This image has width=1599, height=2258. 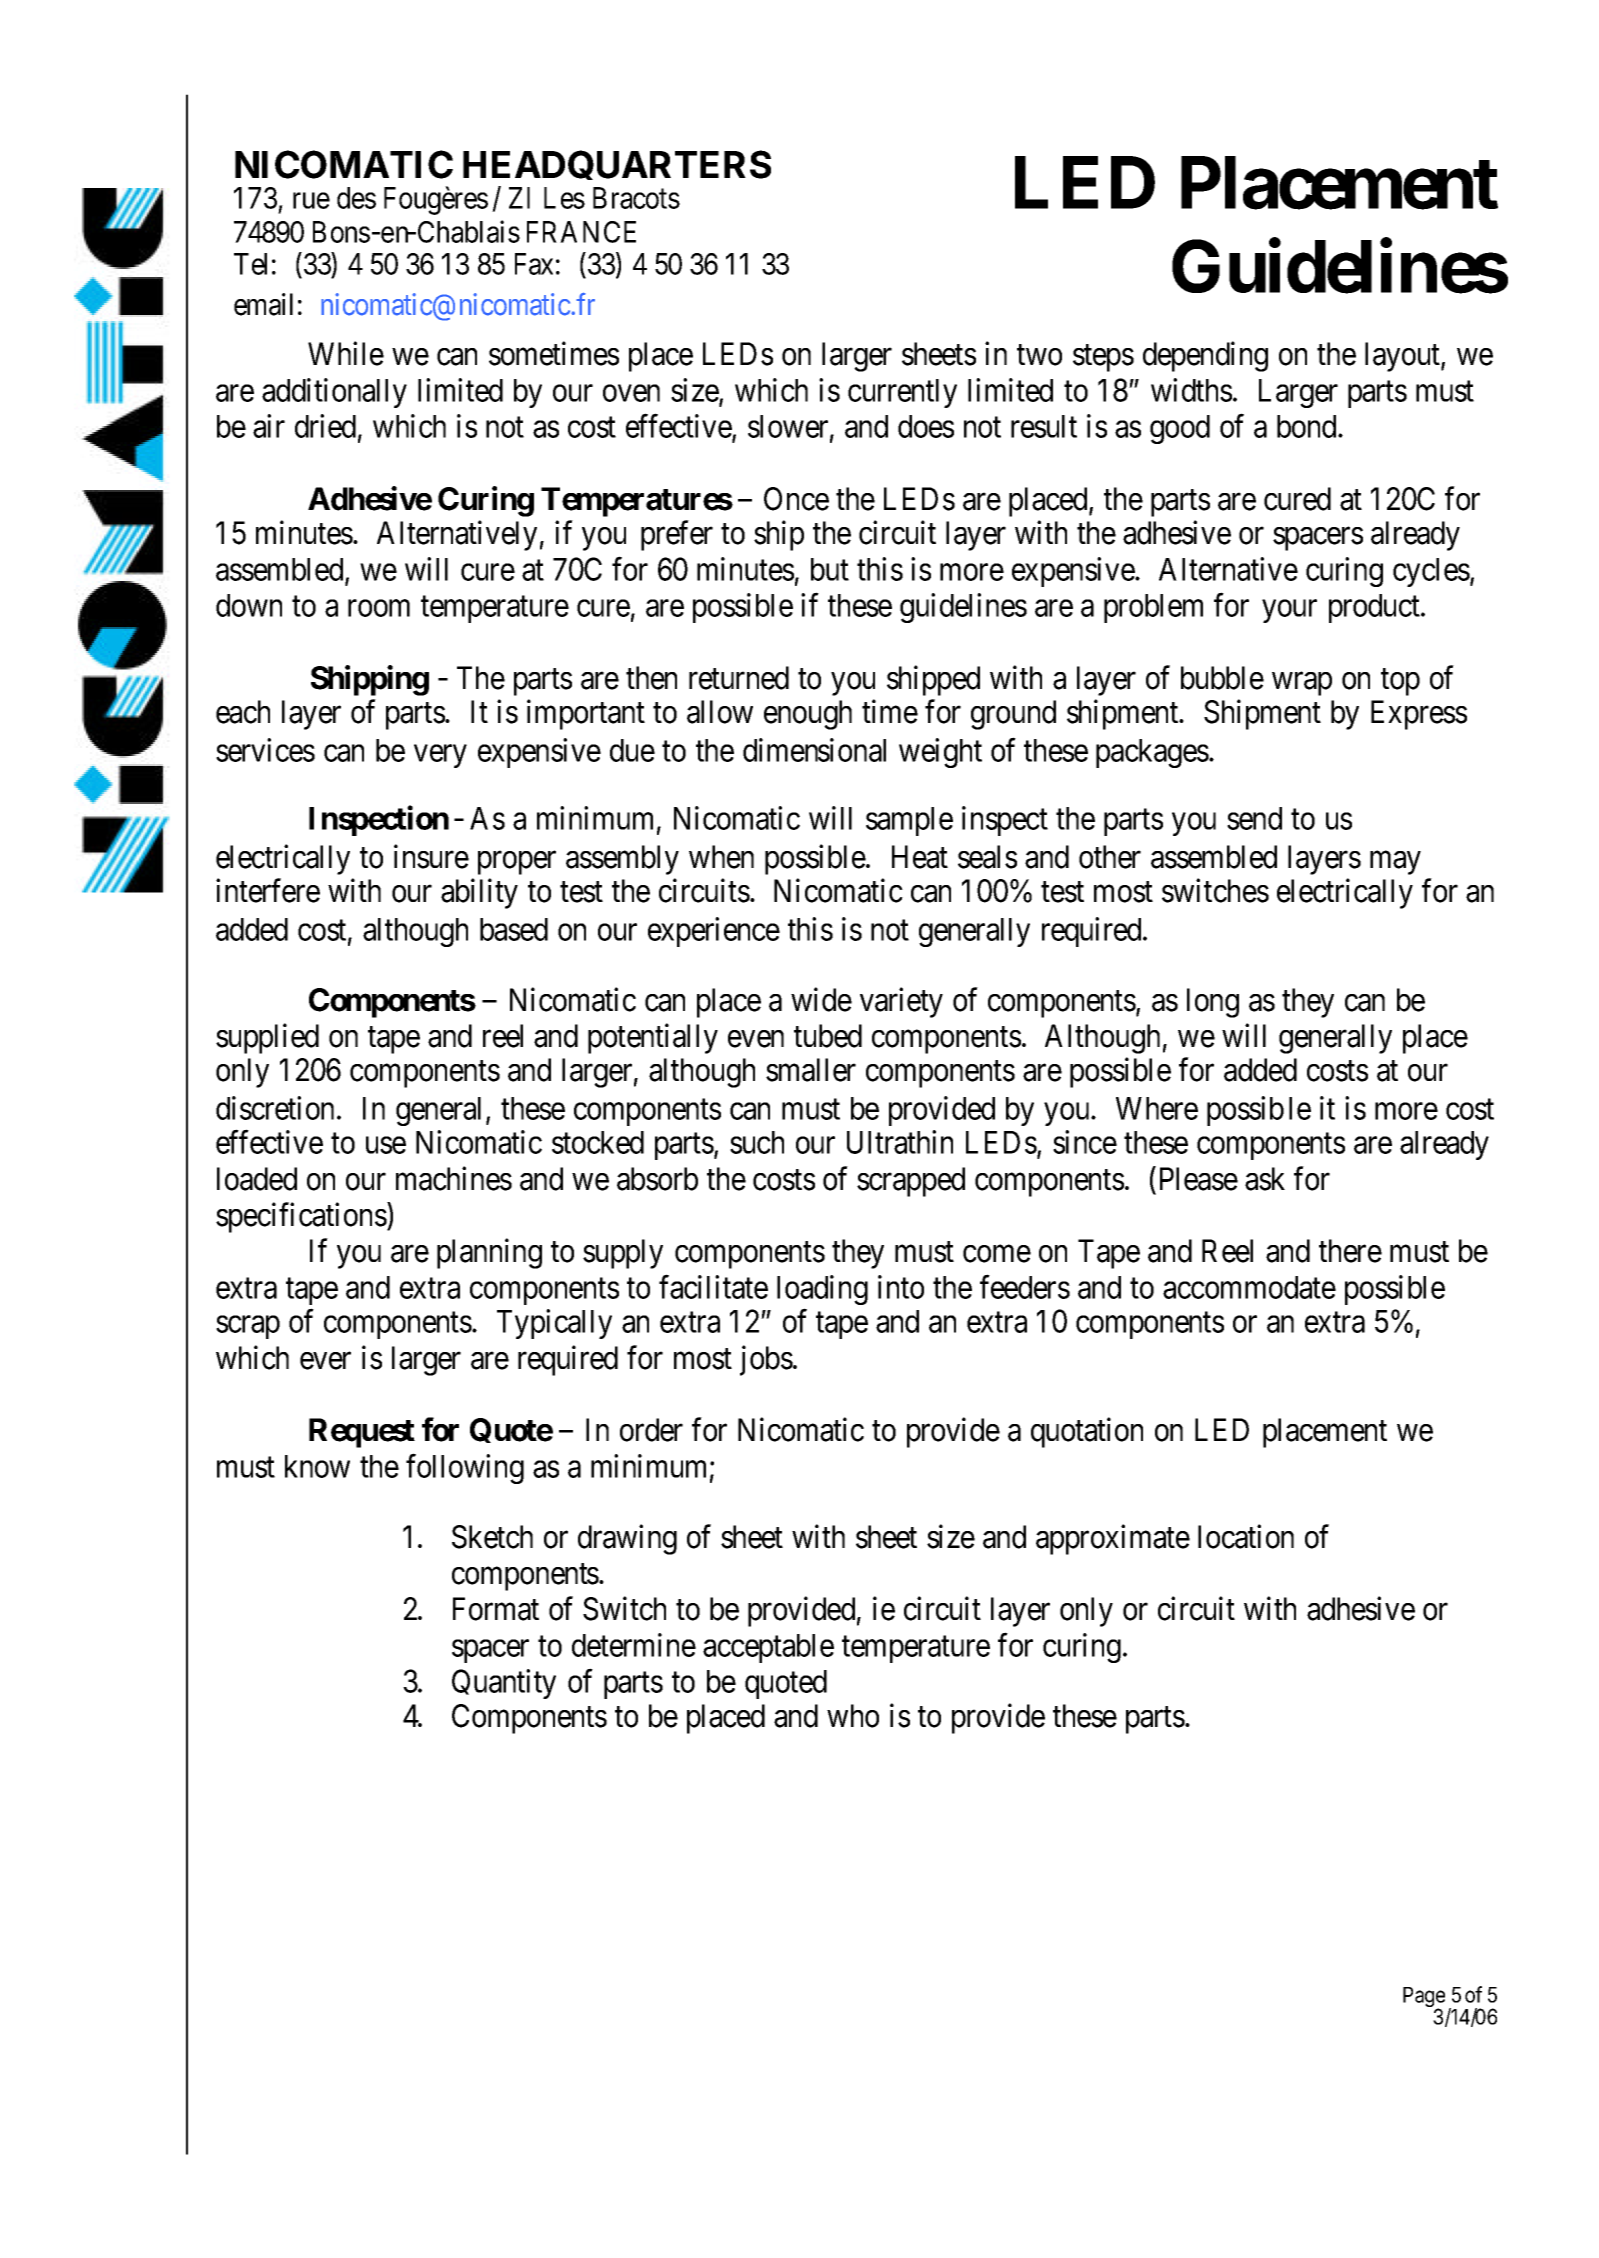 What do you see at coordinates (1205, 357) in the image?
I see `depending` at bounding box center [1205, 357].
